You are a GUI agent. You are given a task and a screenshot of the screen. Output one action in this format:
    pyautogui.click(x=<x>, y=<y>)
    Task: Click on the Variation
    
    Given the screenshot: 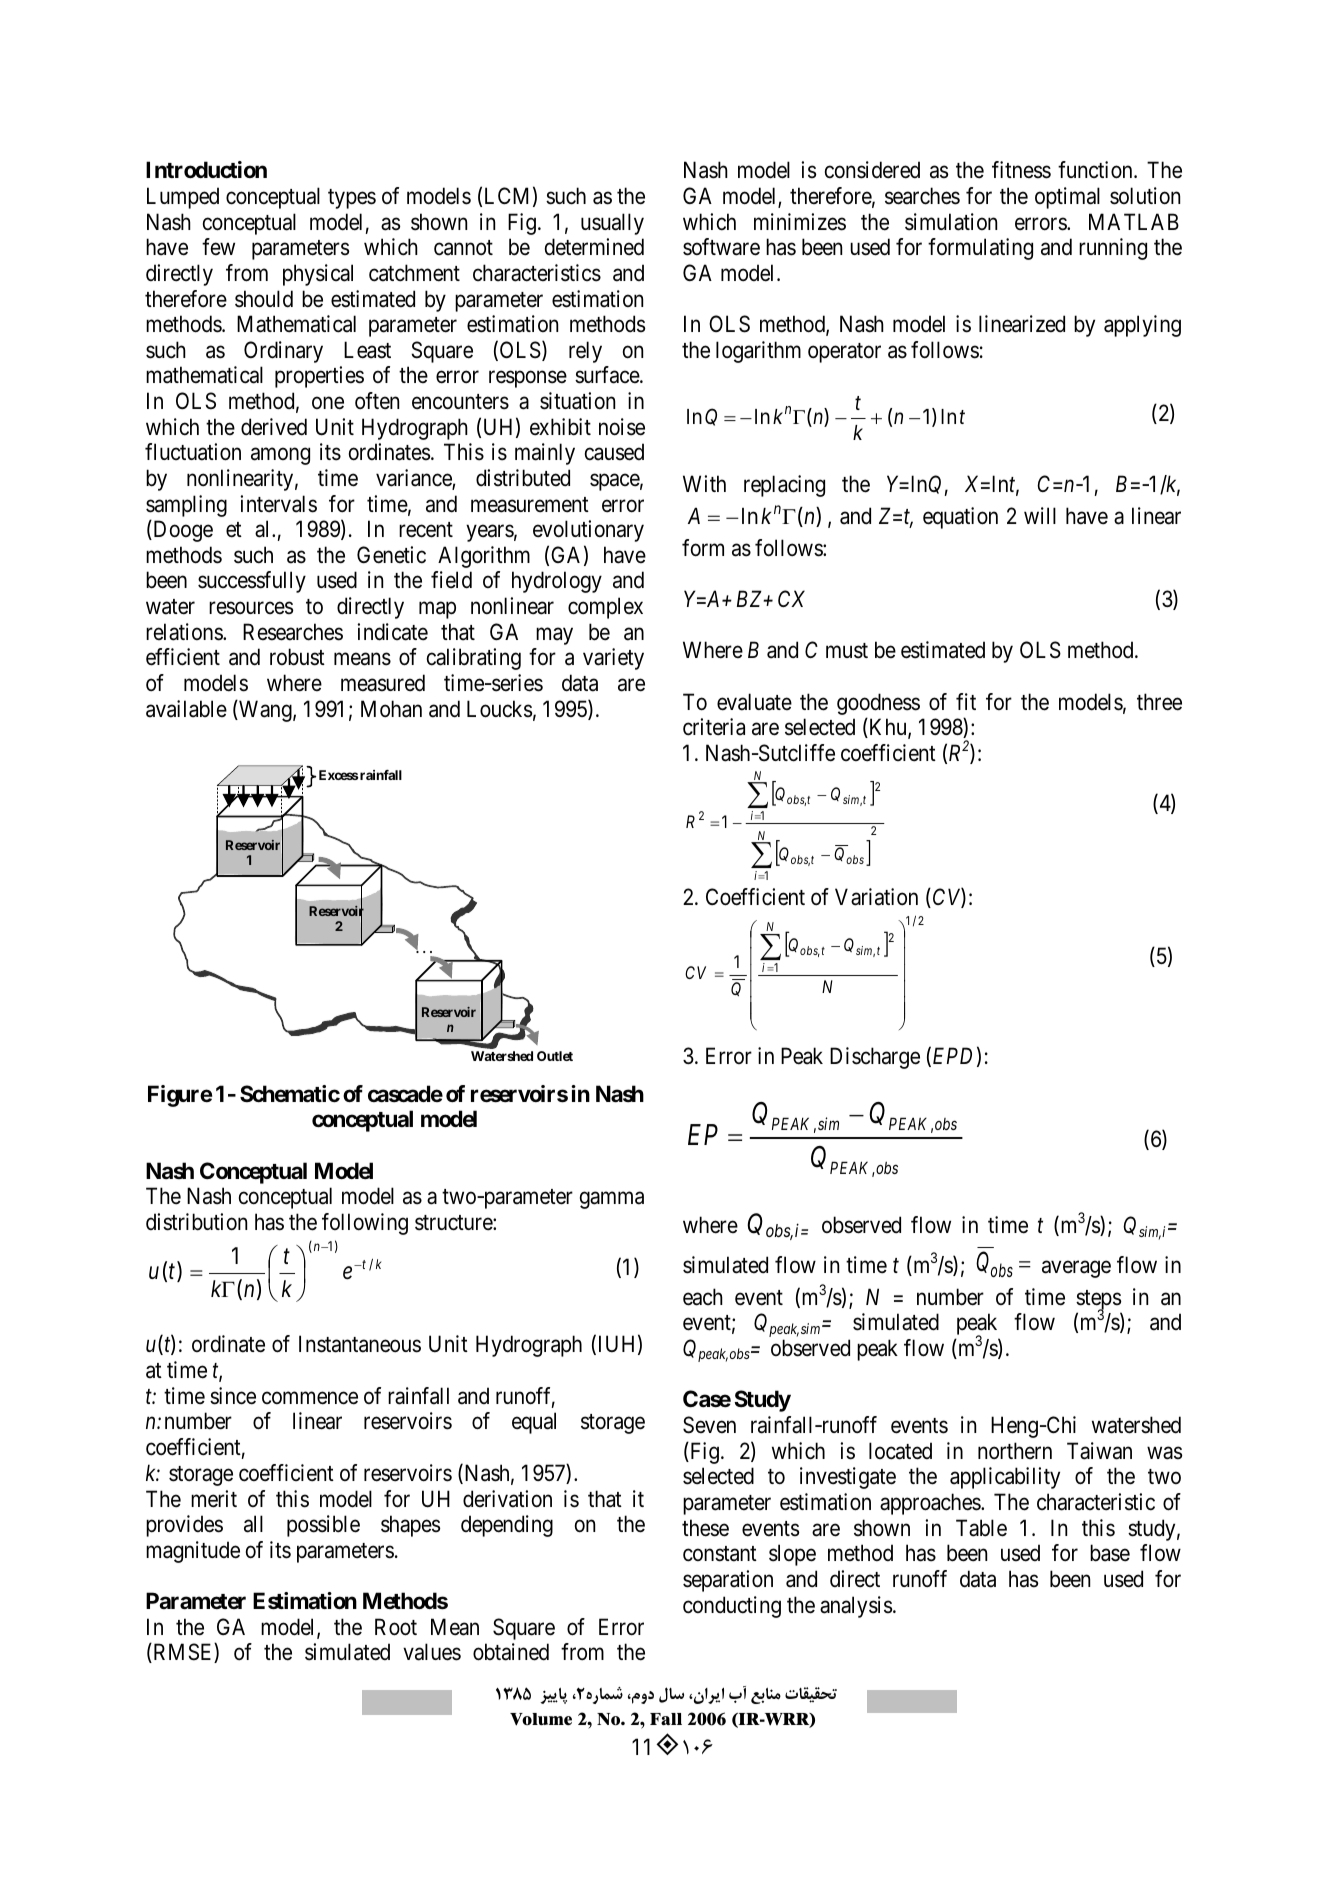 What is the action you would take?
    pyautogui.click(x=876, y=897)
